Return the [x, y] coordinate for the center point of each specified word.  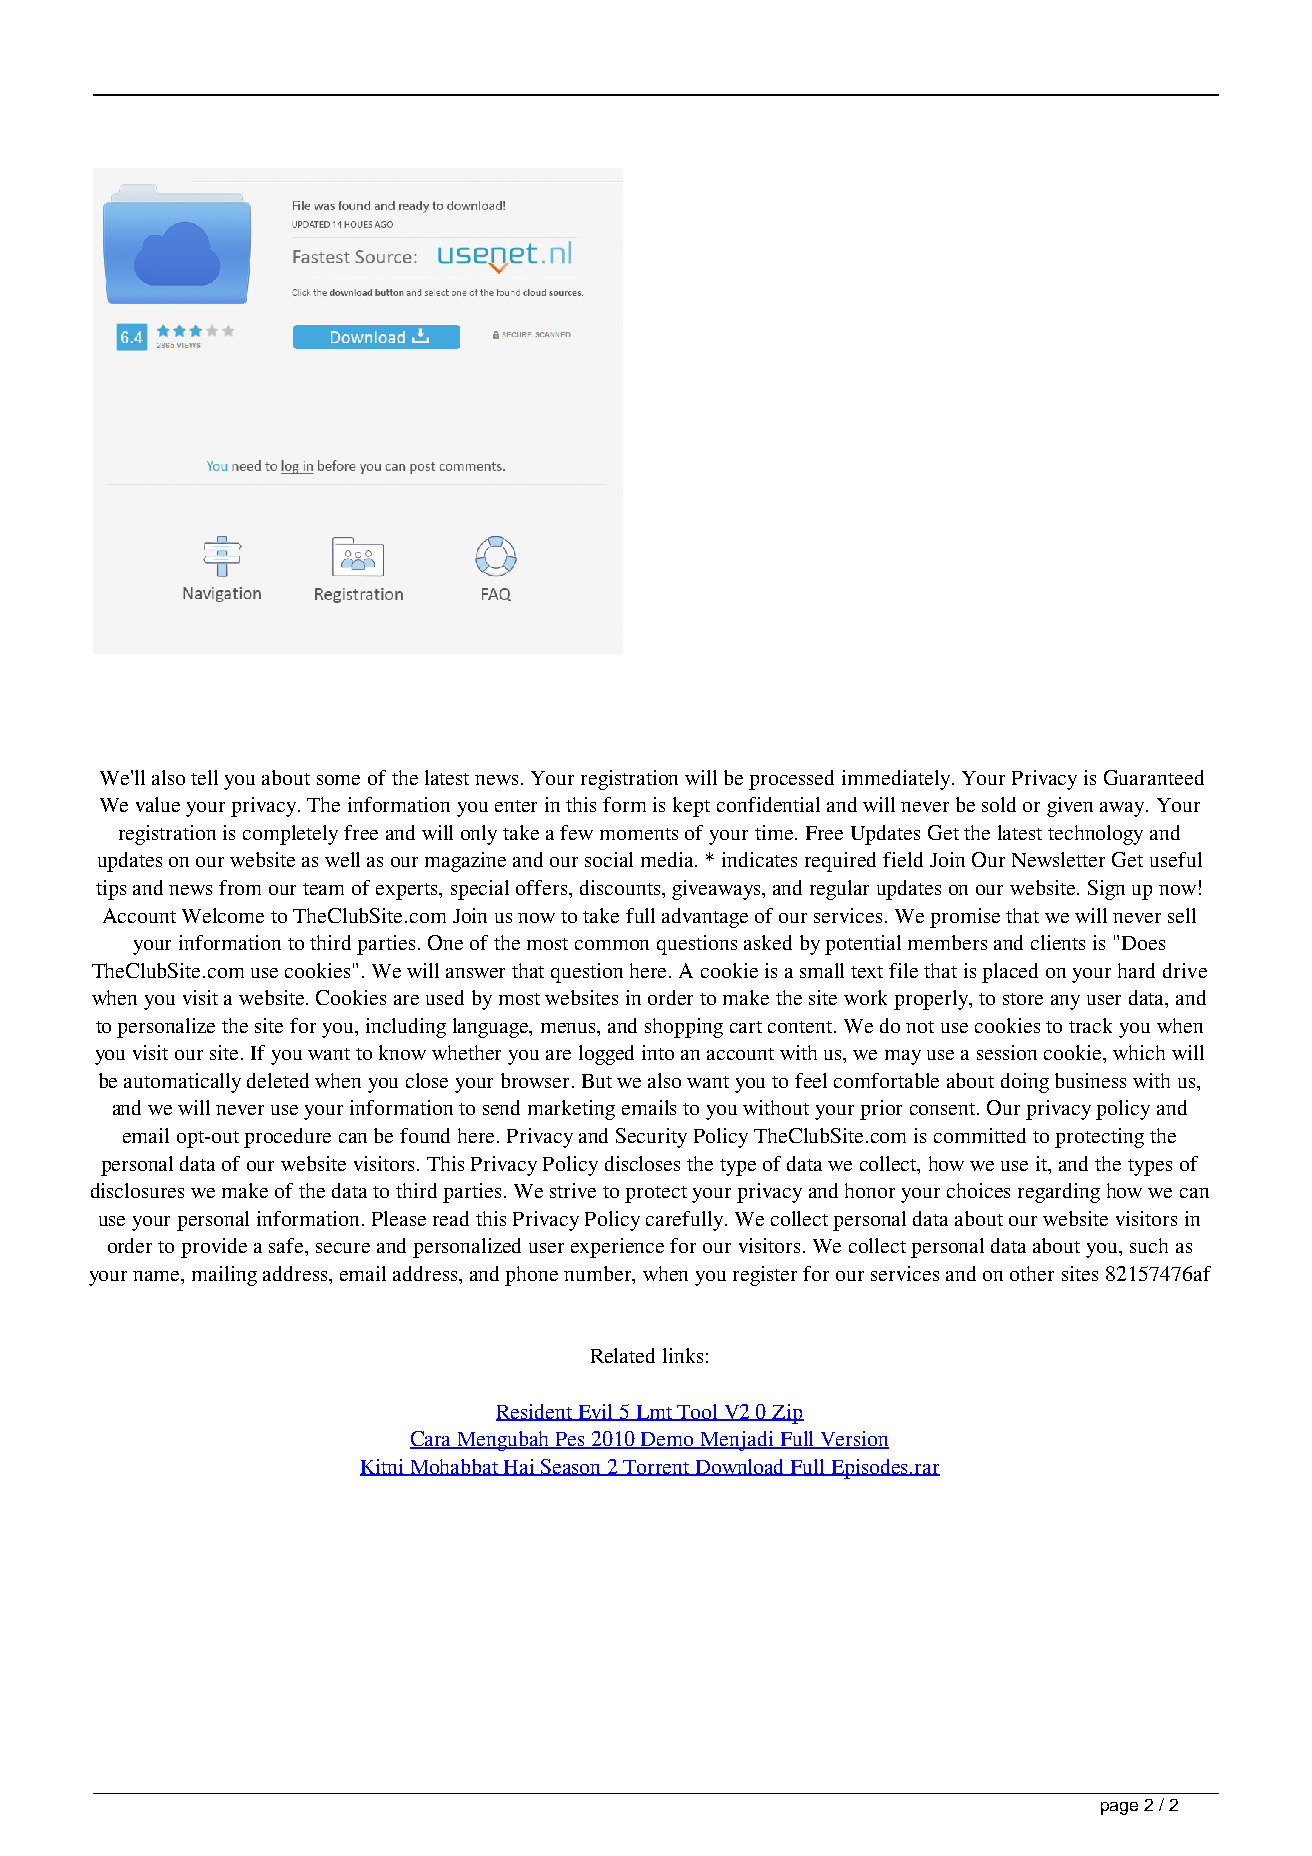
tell [204, 777]
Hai [520, 1467]
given [1070, 807]
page [1119, 1808]
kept [691, 807]
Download [741, 1467]
